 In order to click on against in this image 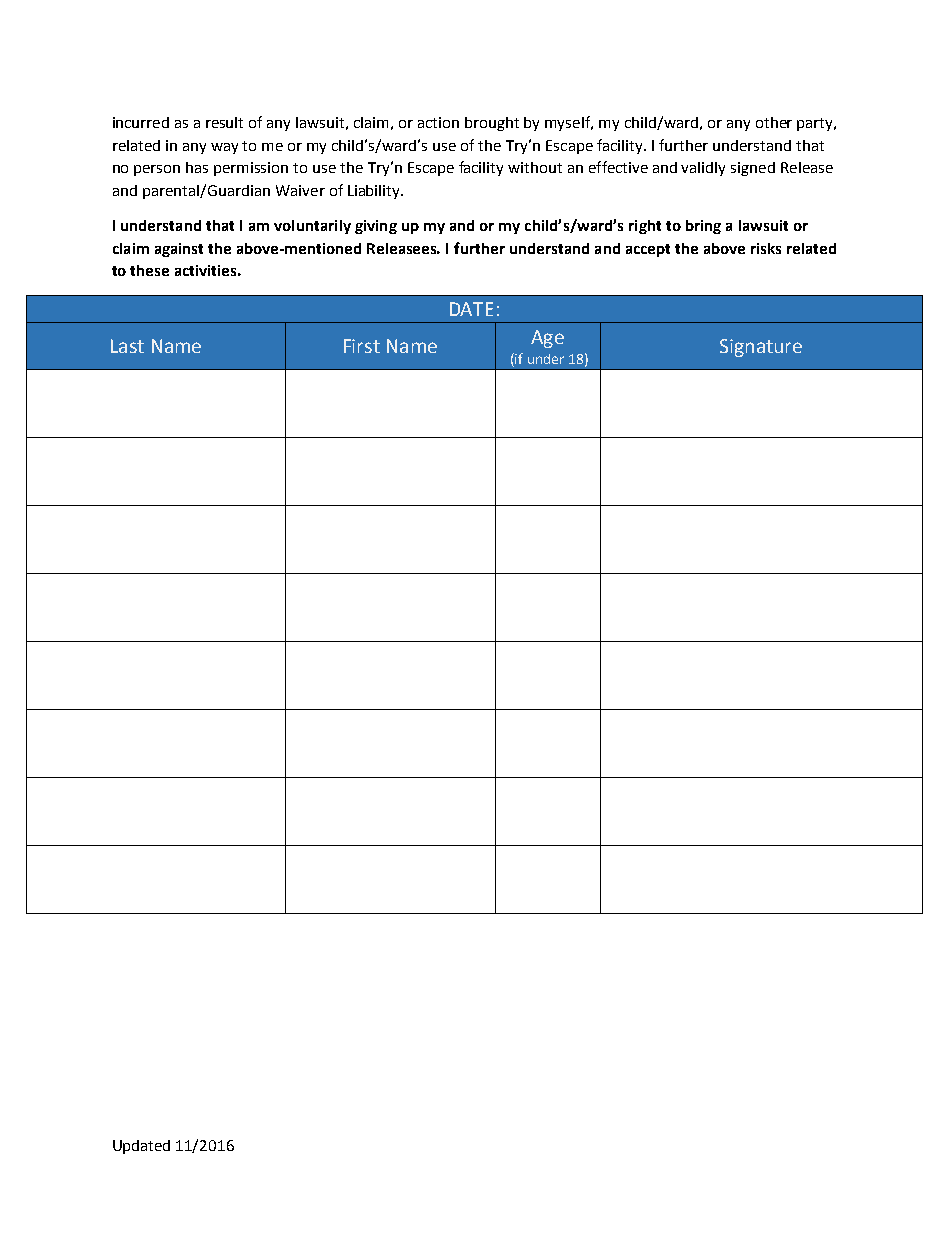, I will do `click(179, 250)`.
